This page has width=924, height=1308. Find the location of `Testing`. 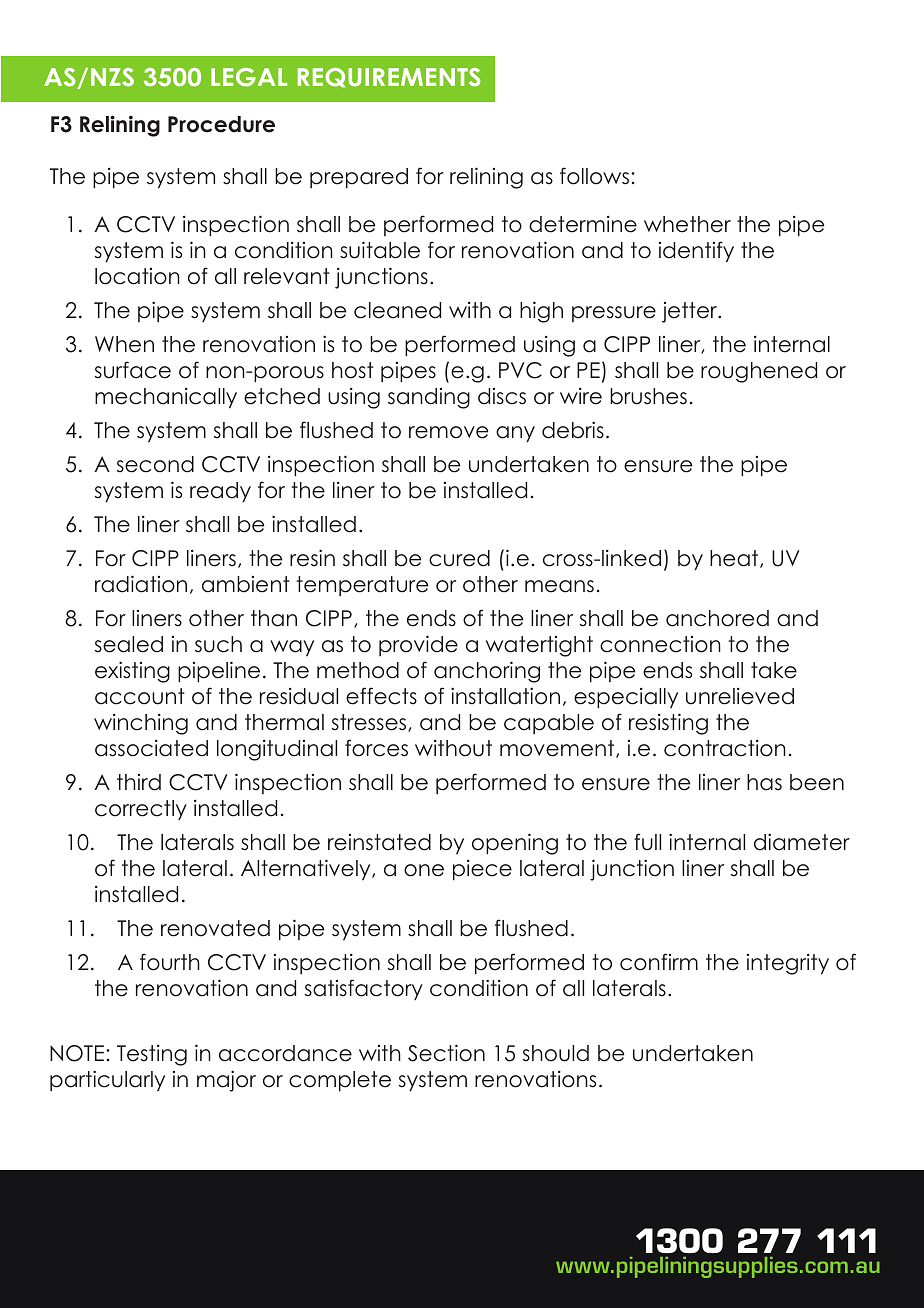

Testing is located at coordinates (152, 1055).
